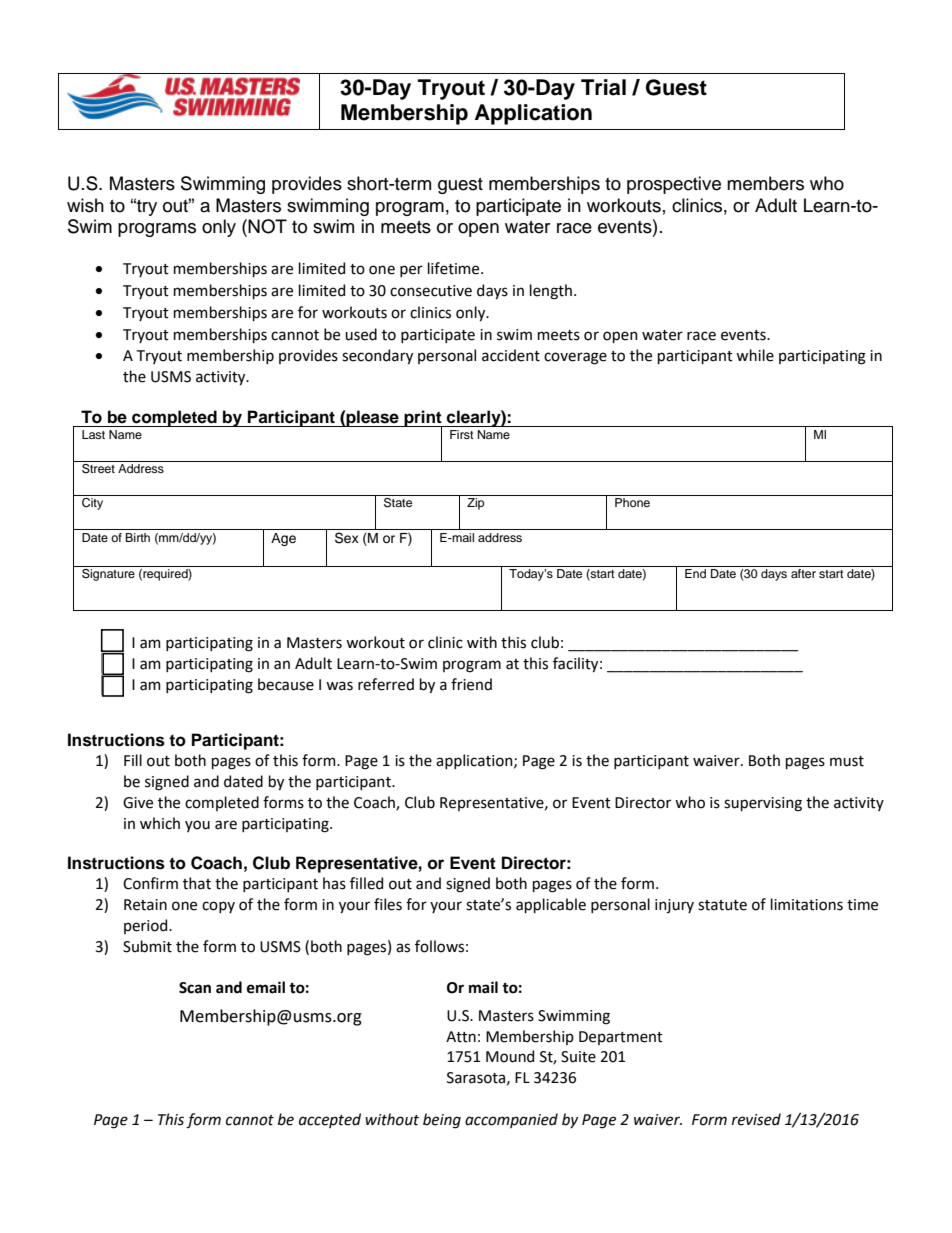  I want to click on Last, so click(93, 434).
